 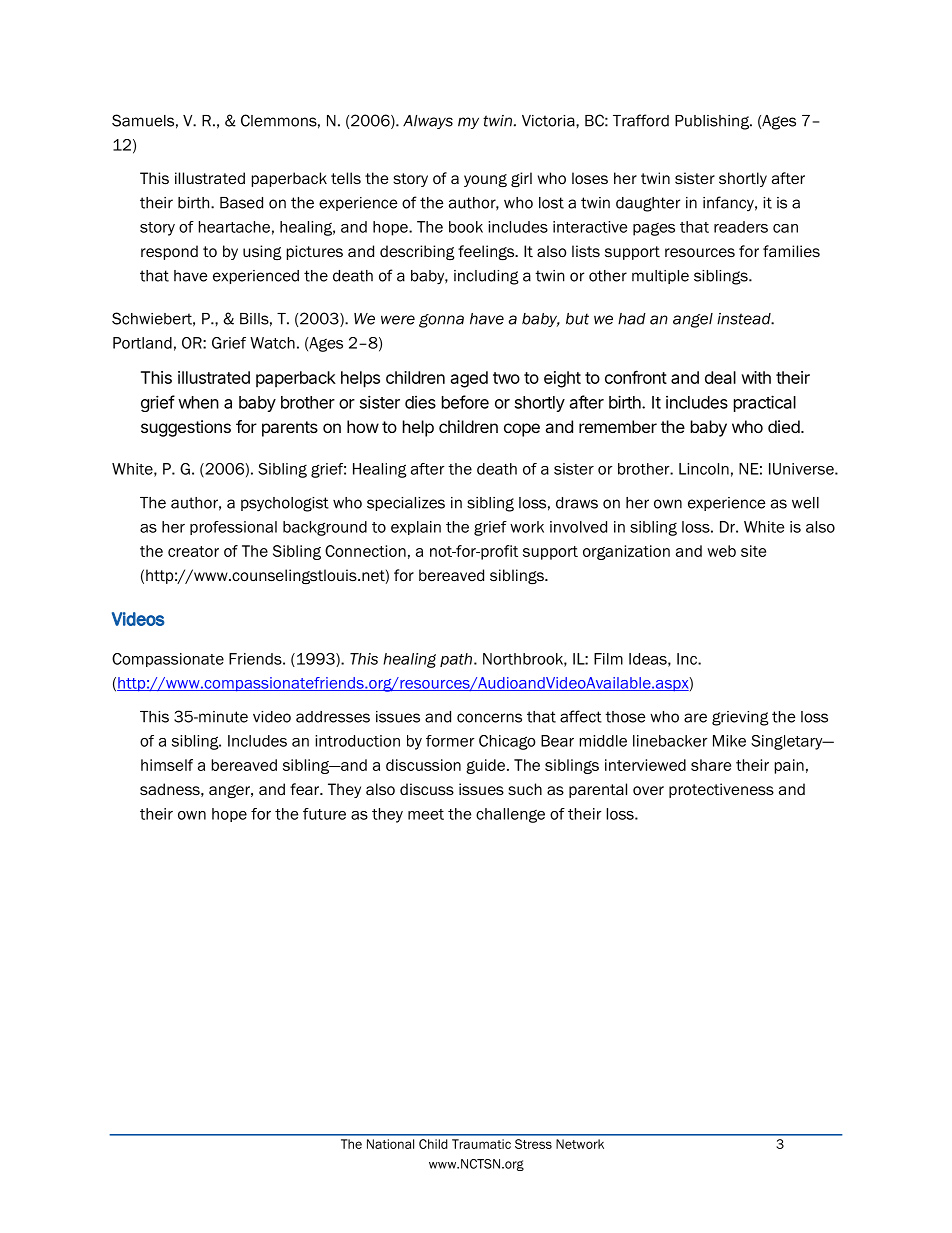 What do you see at coordinates (241, 203) in the image?
I see `Based` at bounding box center [241, 203].
